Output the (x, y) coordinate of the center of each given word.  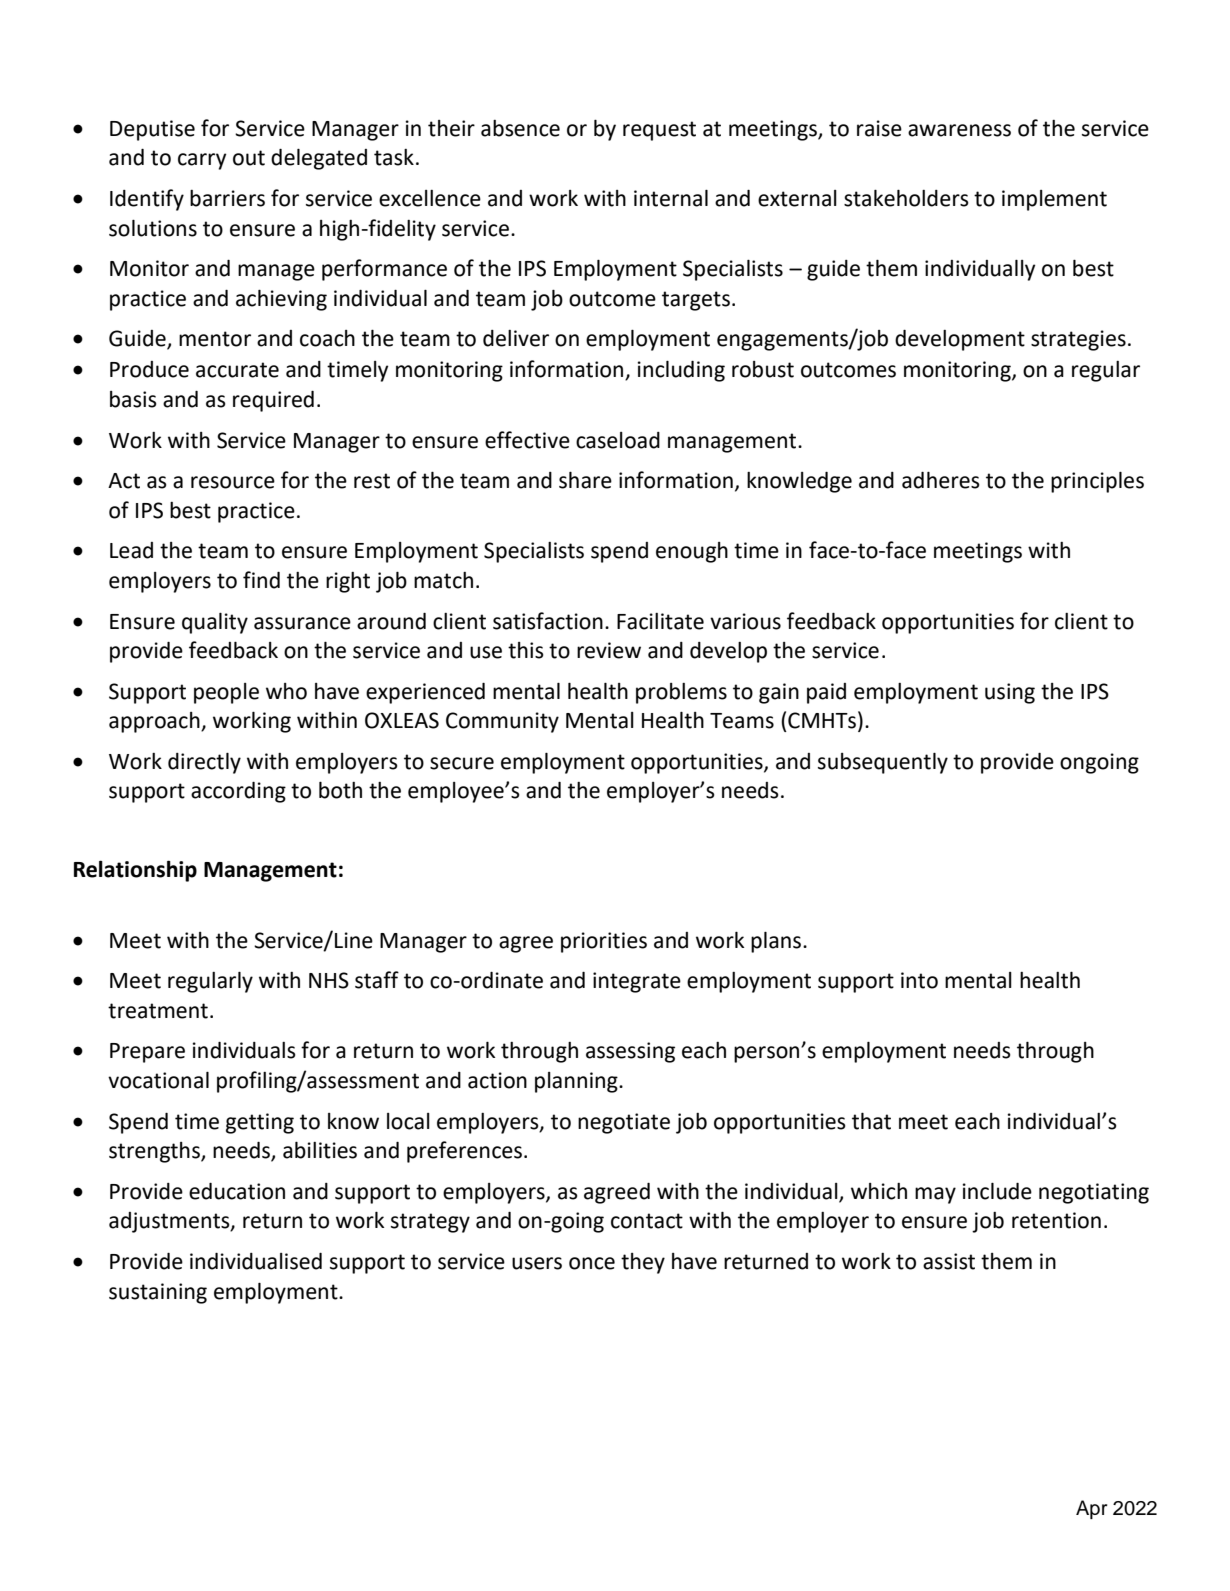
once (592, 1263)
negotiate (624, 1123)
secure (462, 763)
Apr (1091, 1509)
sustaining (158, 1293)
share (585, 480)
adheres (941, 480)
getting (260, 1123)
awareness (959, 130)
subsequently (883, 763)
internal (671, 198)
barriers (227, 198)
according (238, 792)
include (997, 1191)
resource (233, 482)
